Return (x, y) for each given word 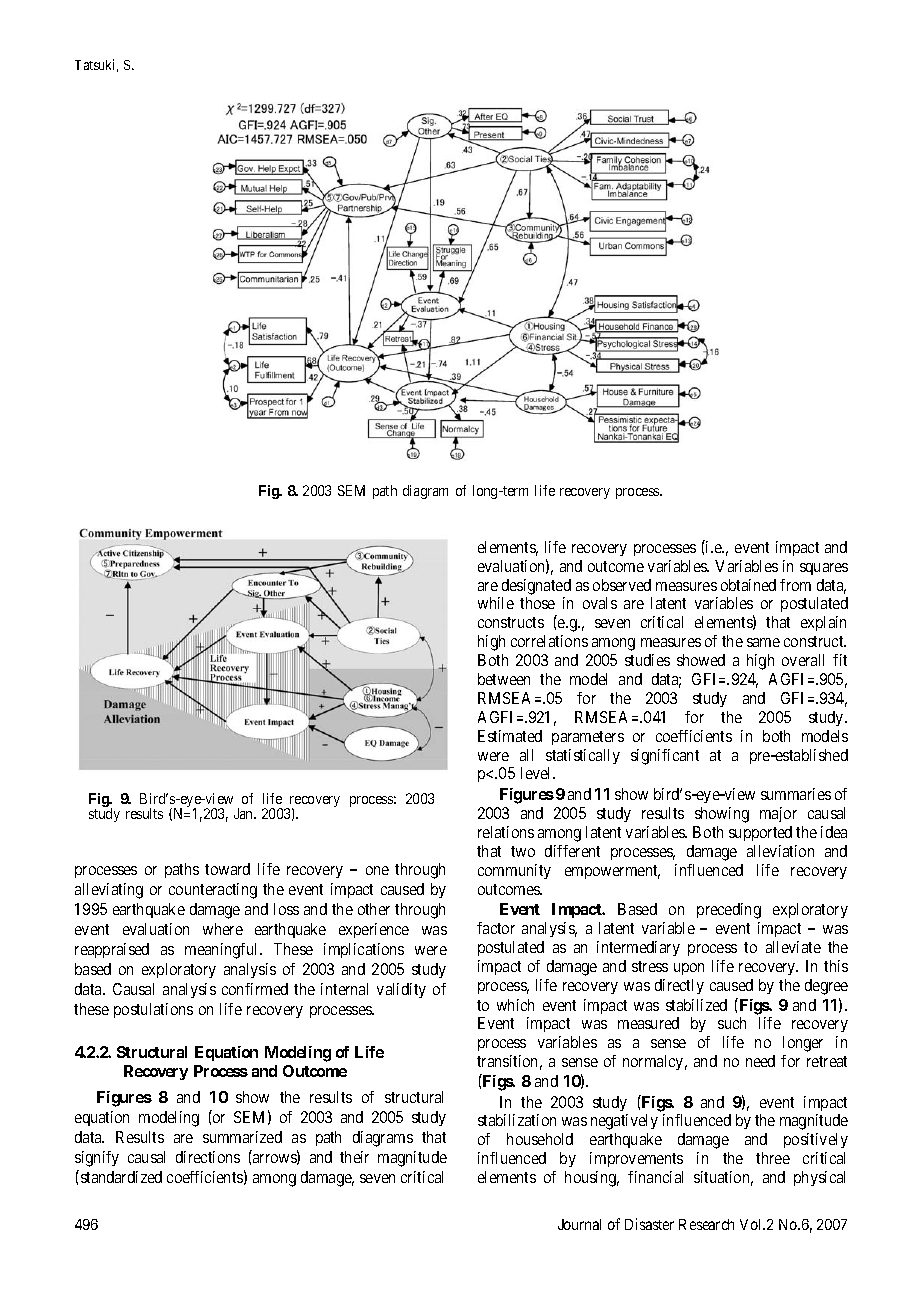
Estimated (510, 736)
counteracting (213, 891)
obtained (748, 585)
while (496, 603)
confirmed (255, 989)
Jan (244, 813)
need (760, 1061)
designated (536, 587)
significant (665, 757)
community (514, 871)
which (515, 1005)
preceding (729, 911)
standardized (121, 1177)
